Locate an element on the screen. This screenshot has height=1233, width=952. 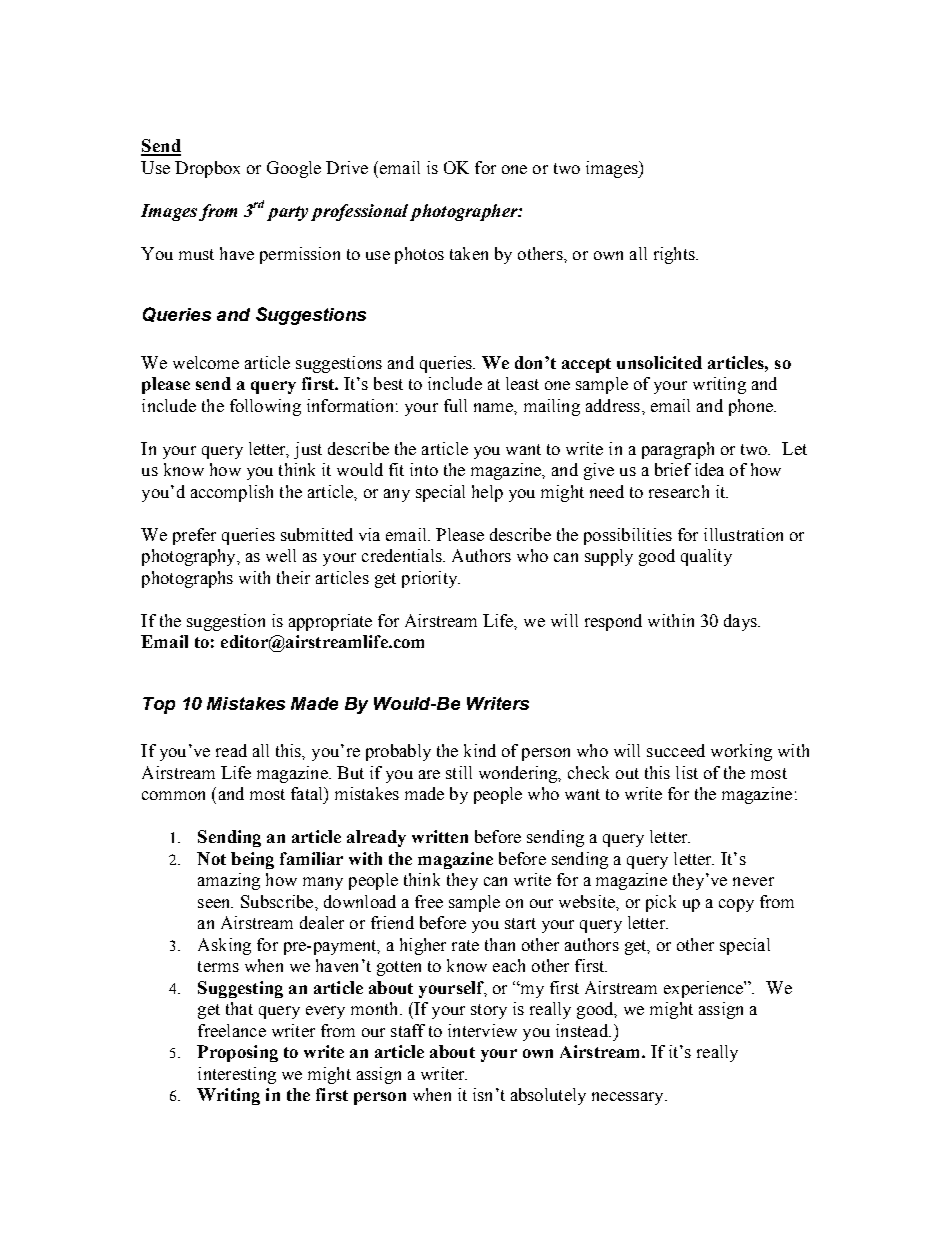
rights is located at coordinates (675, 255).
